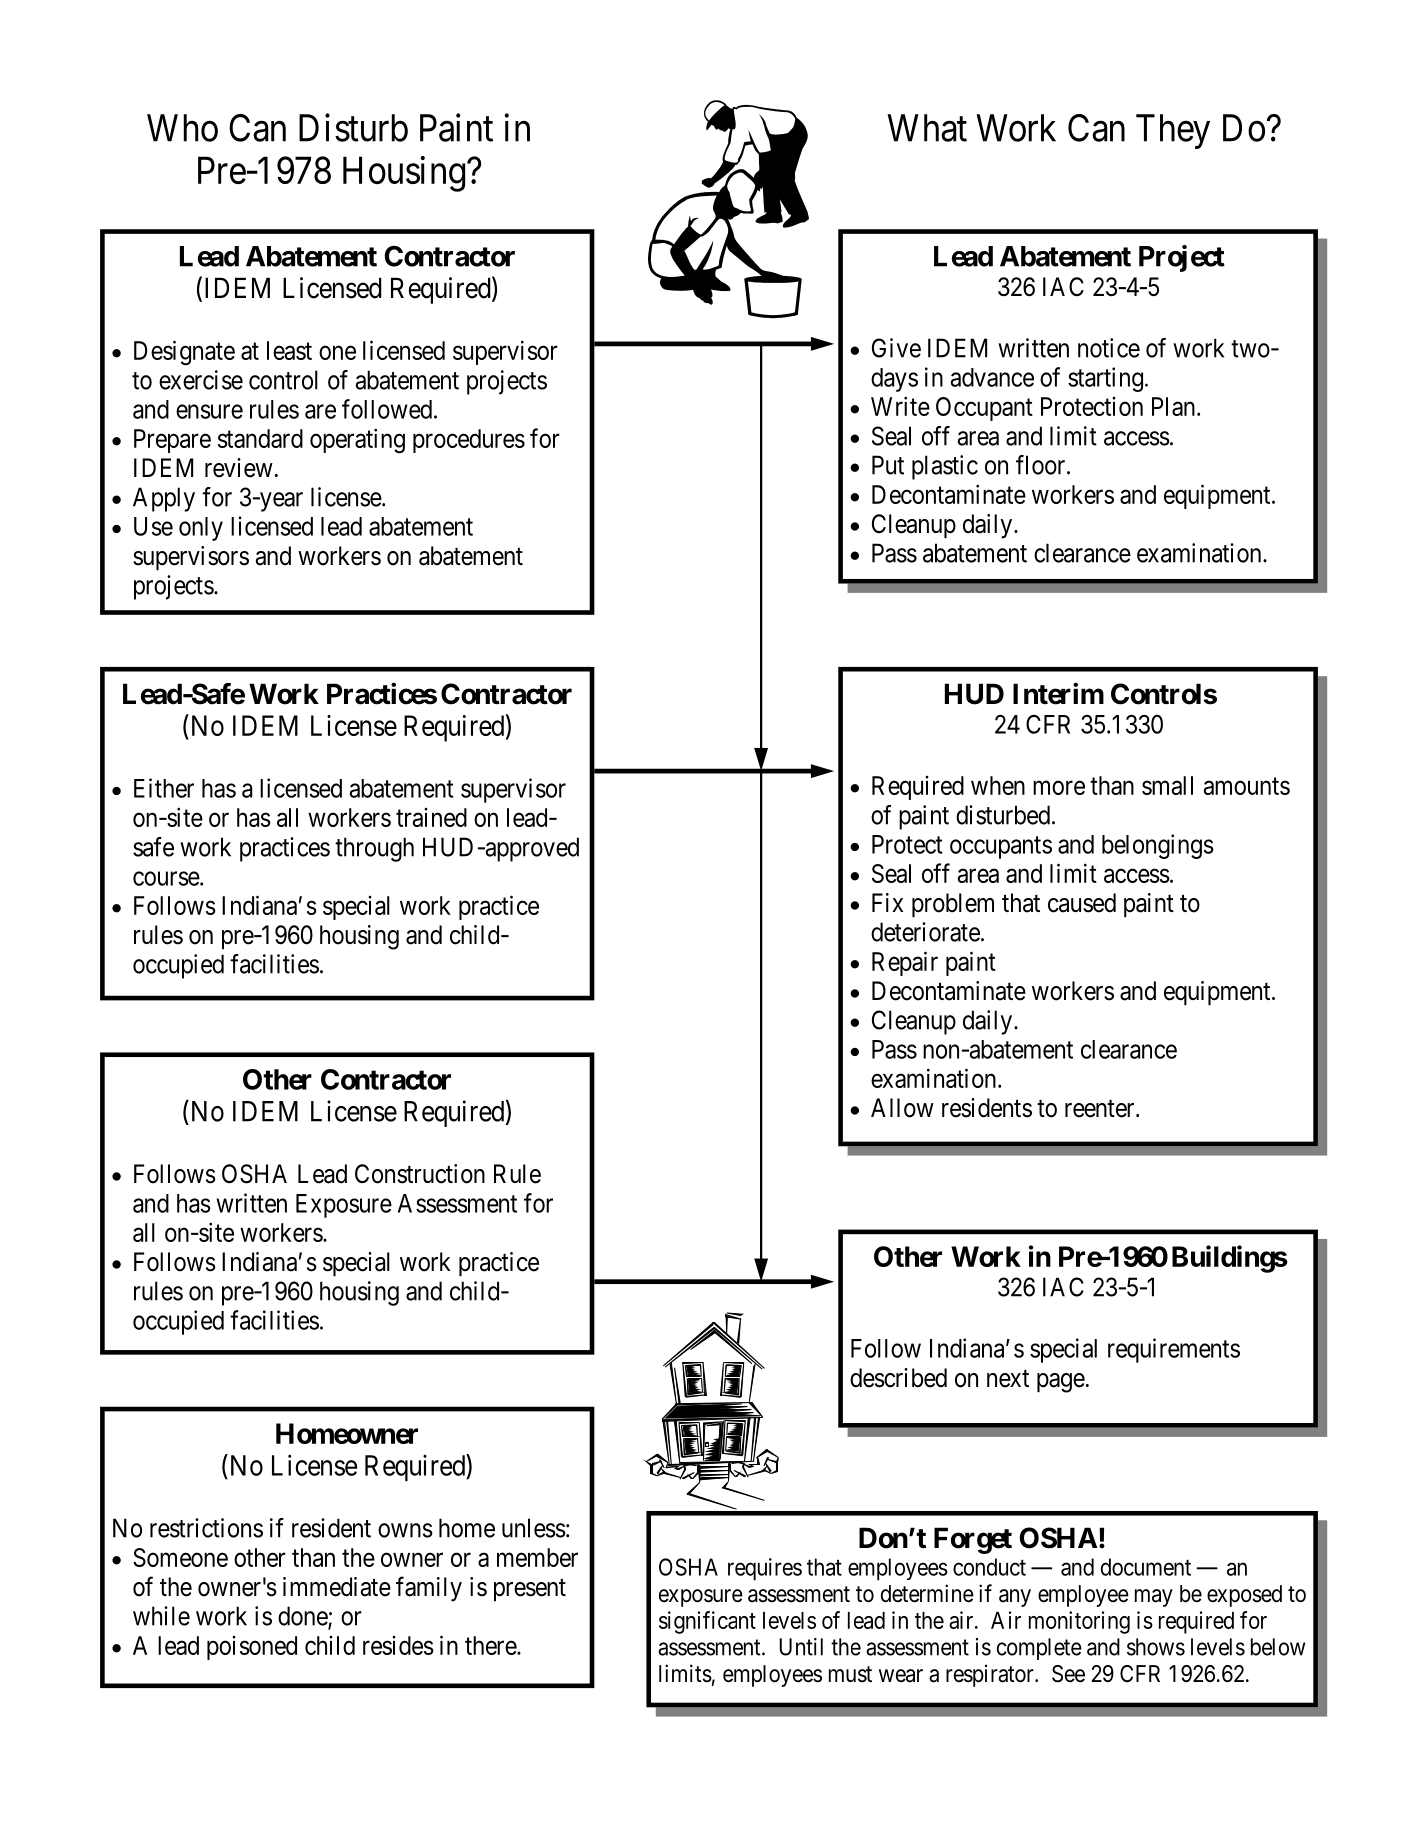 The width and height of the screenshot is (1418, 1834). Describe the element at coordinates (182, 128) in the screenshot. I see `Who` at that location.
